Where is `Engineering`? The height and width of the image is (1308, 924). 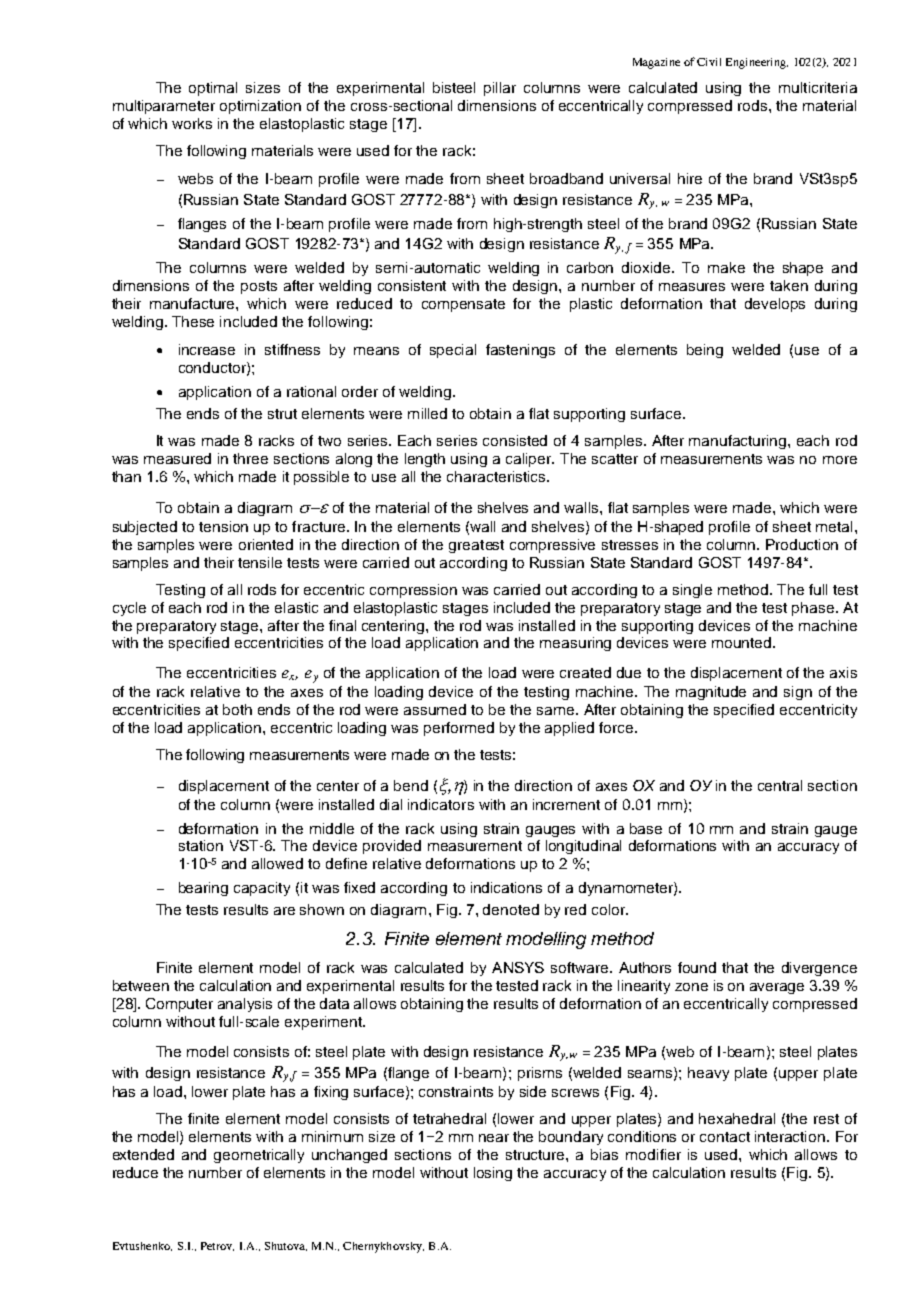
Engineering is located at coordinates (757, 63).
